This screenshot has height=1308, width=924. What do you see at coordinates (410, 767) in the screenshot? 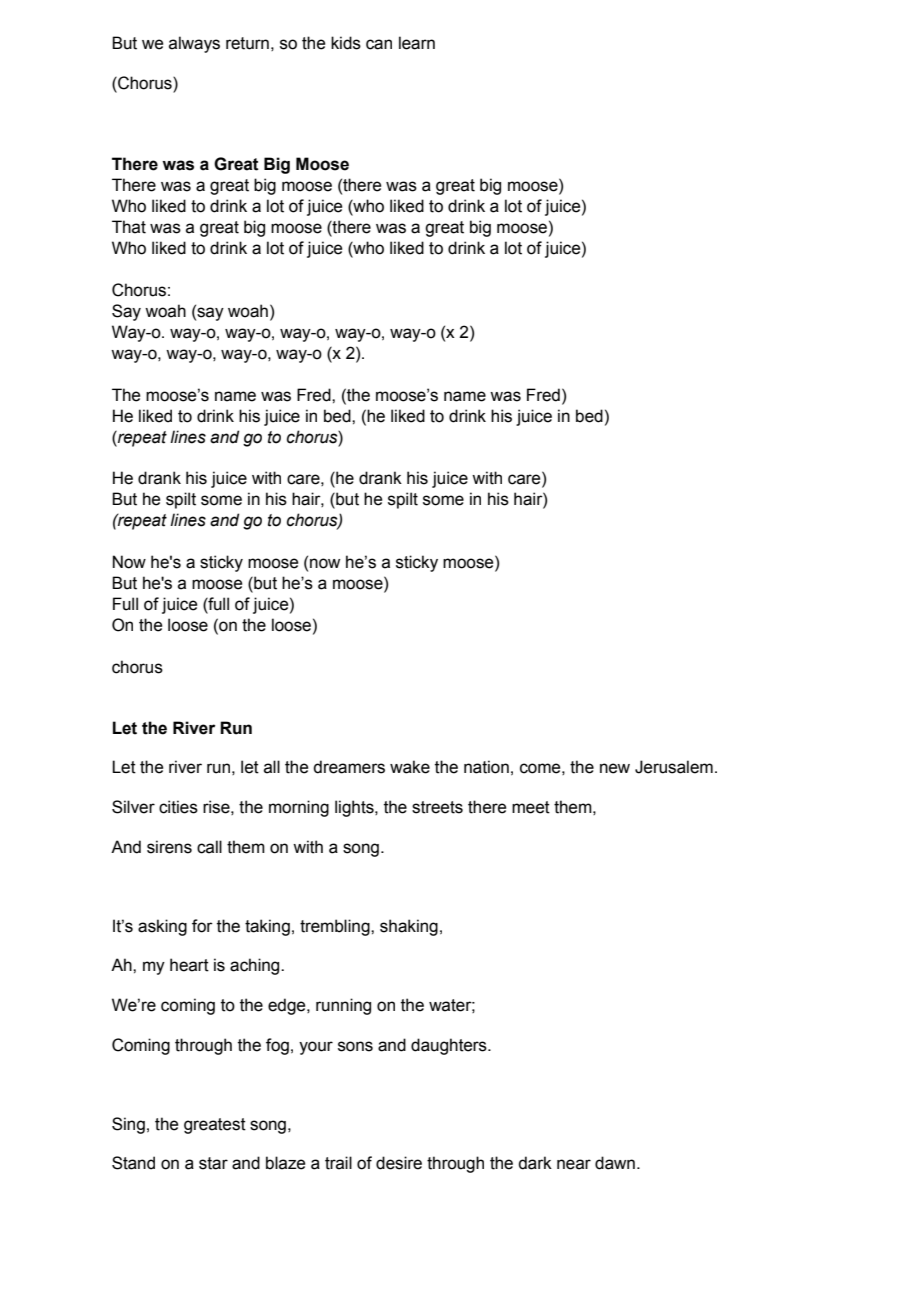
I see `wake` at bounding box center [410, 767].
